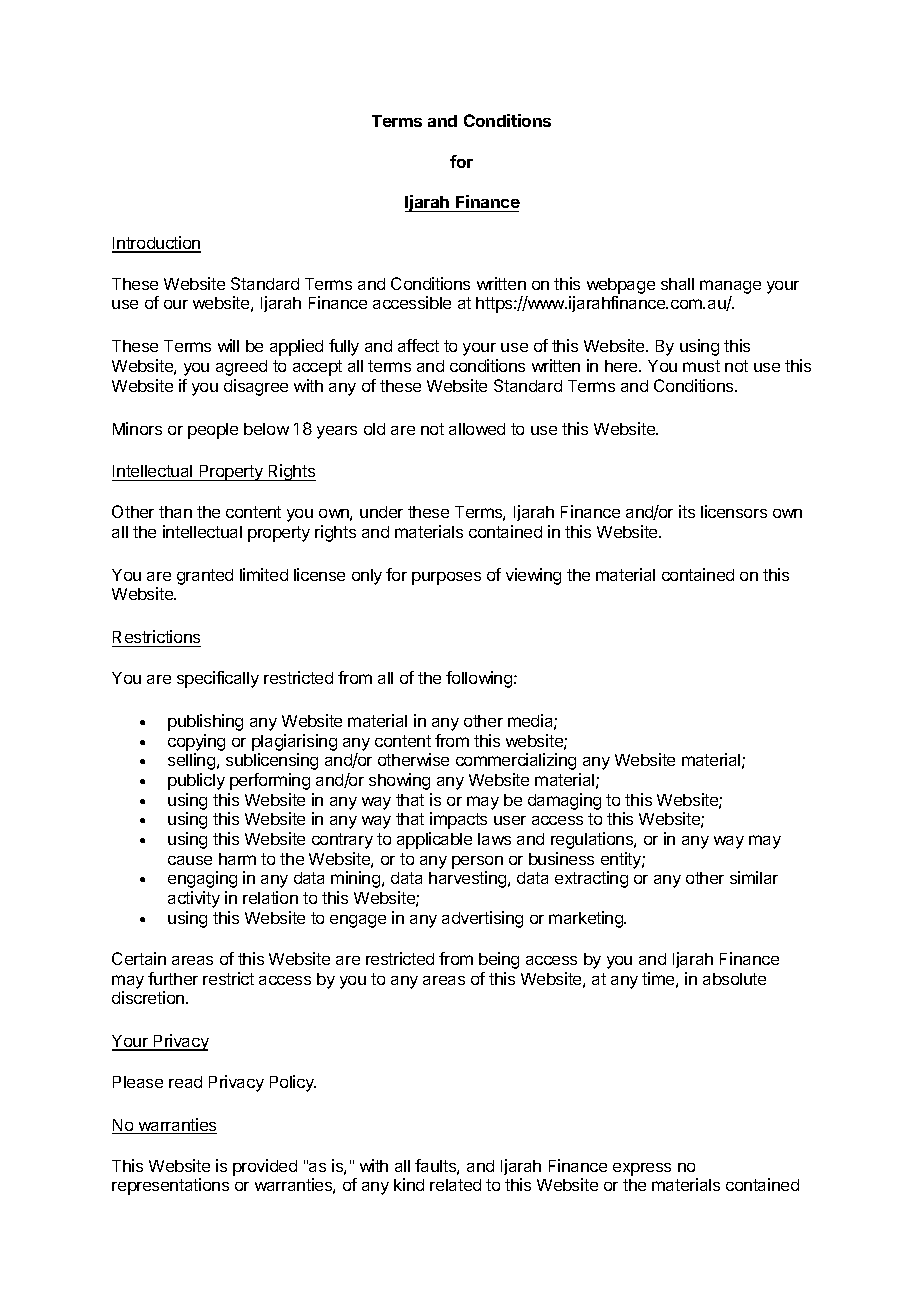  Describe the element at coordinates (156, 244) in the page. I see `Introduction` at that location.
